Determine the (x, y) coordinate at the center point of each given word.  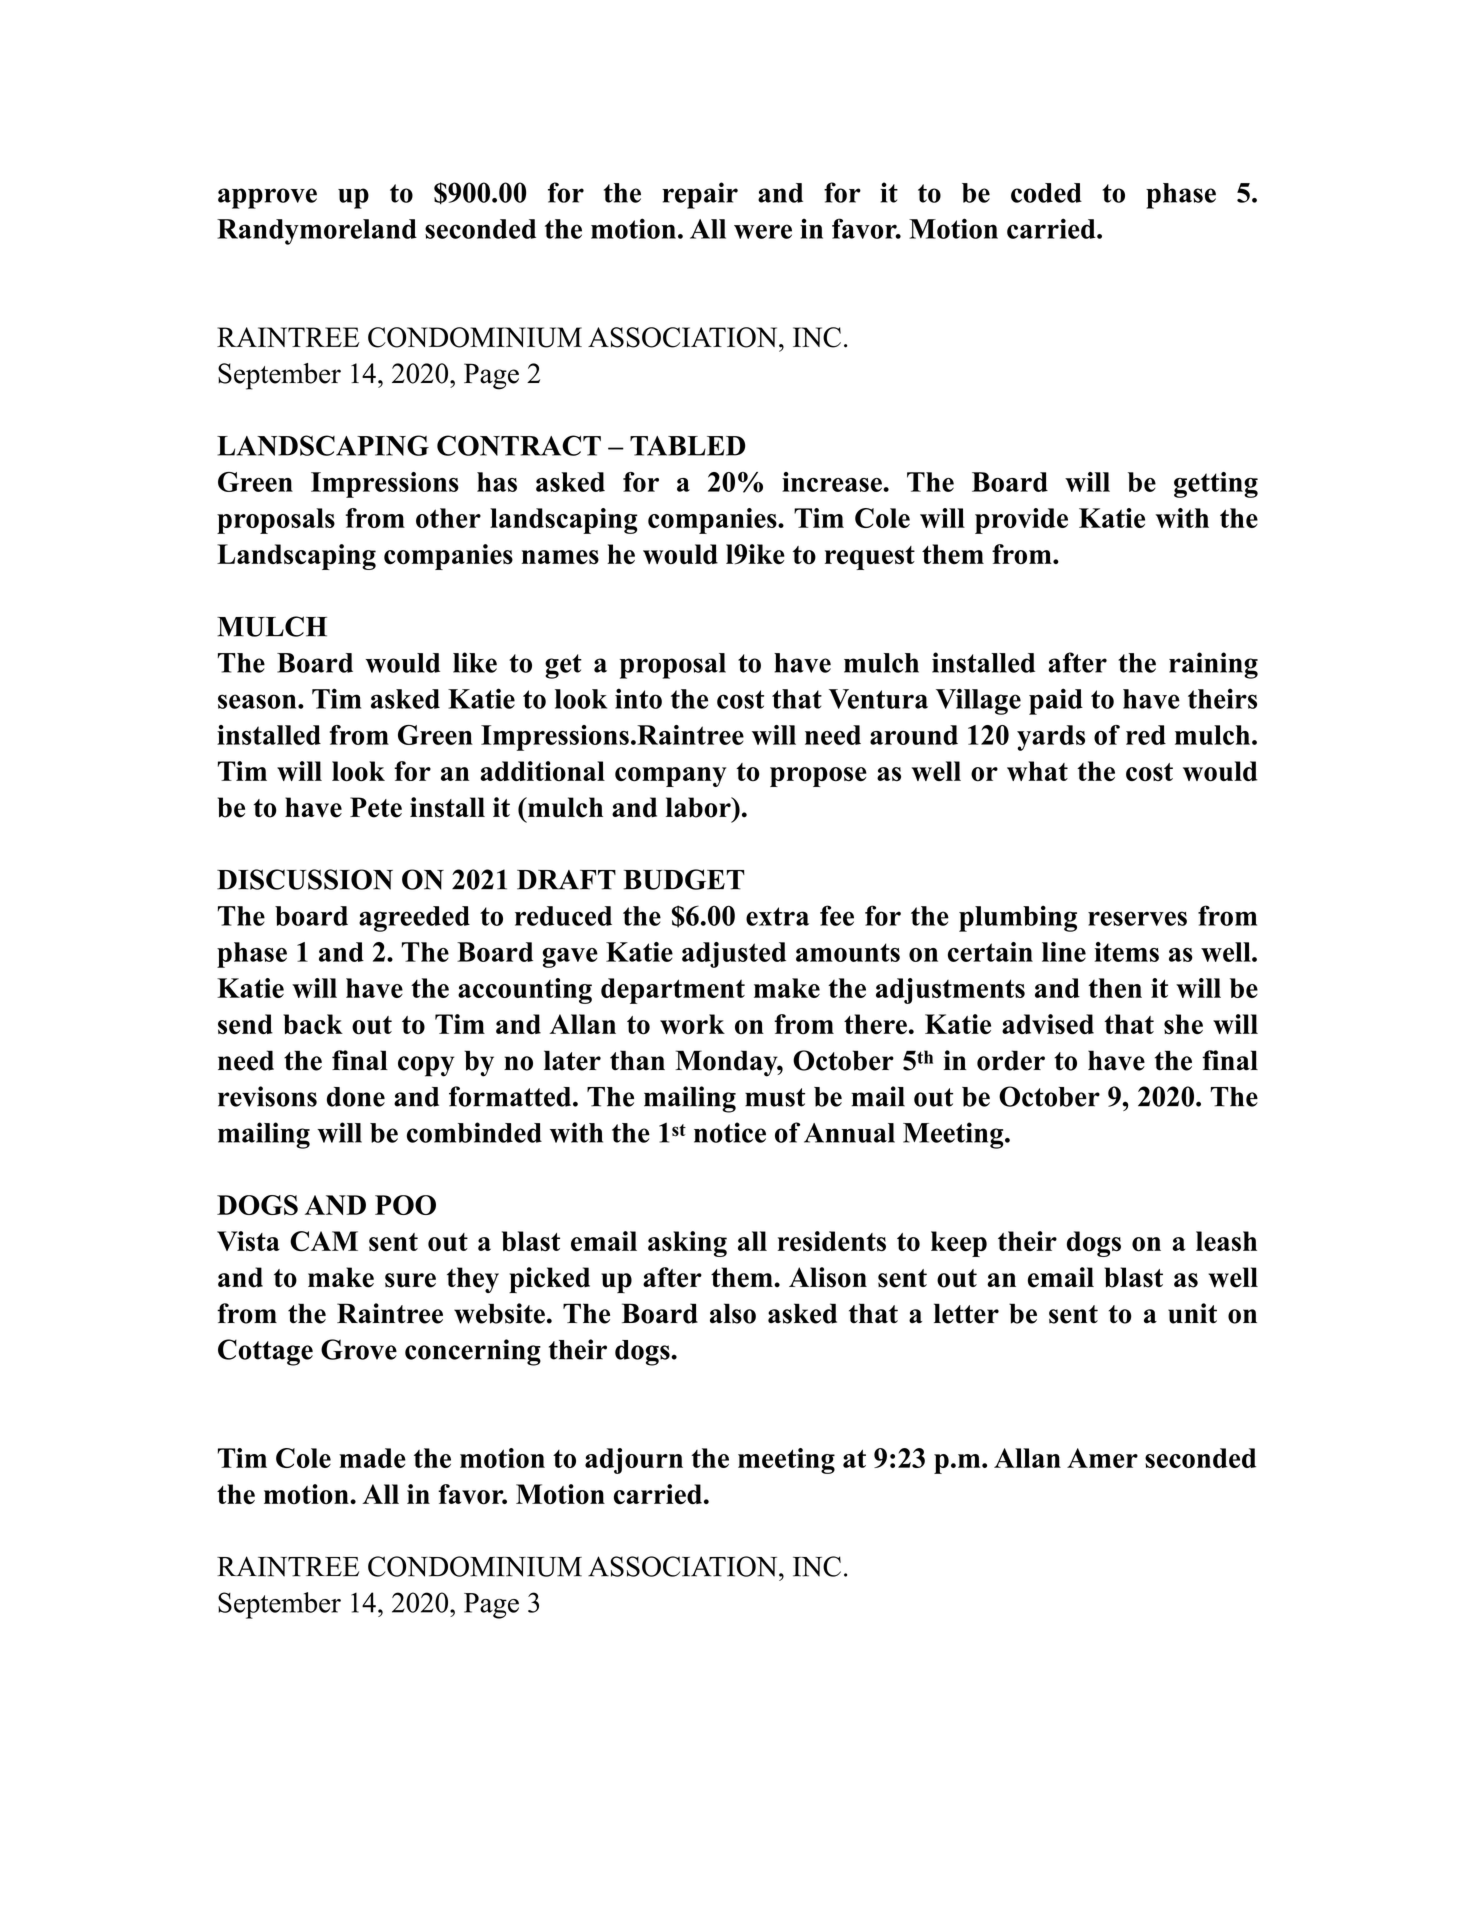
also (733, 1313)
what (1037, 771)
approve (267, 198)
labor (699, 807)
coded (1046, 193)
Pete (376, 807)
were (763, 231)
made (372, 1458)
